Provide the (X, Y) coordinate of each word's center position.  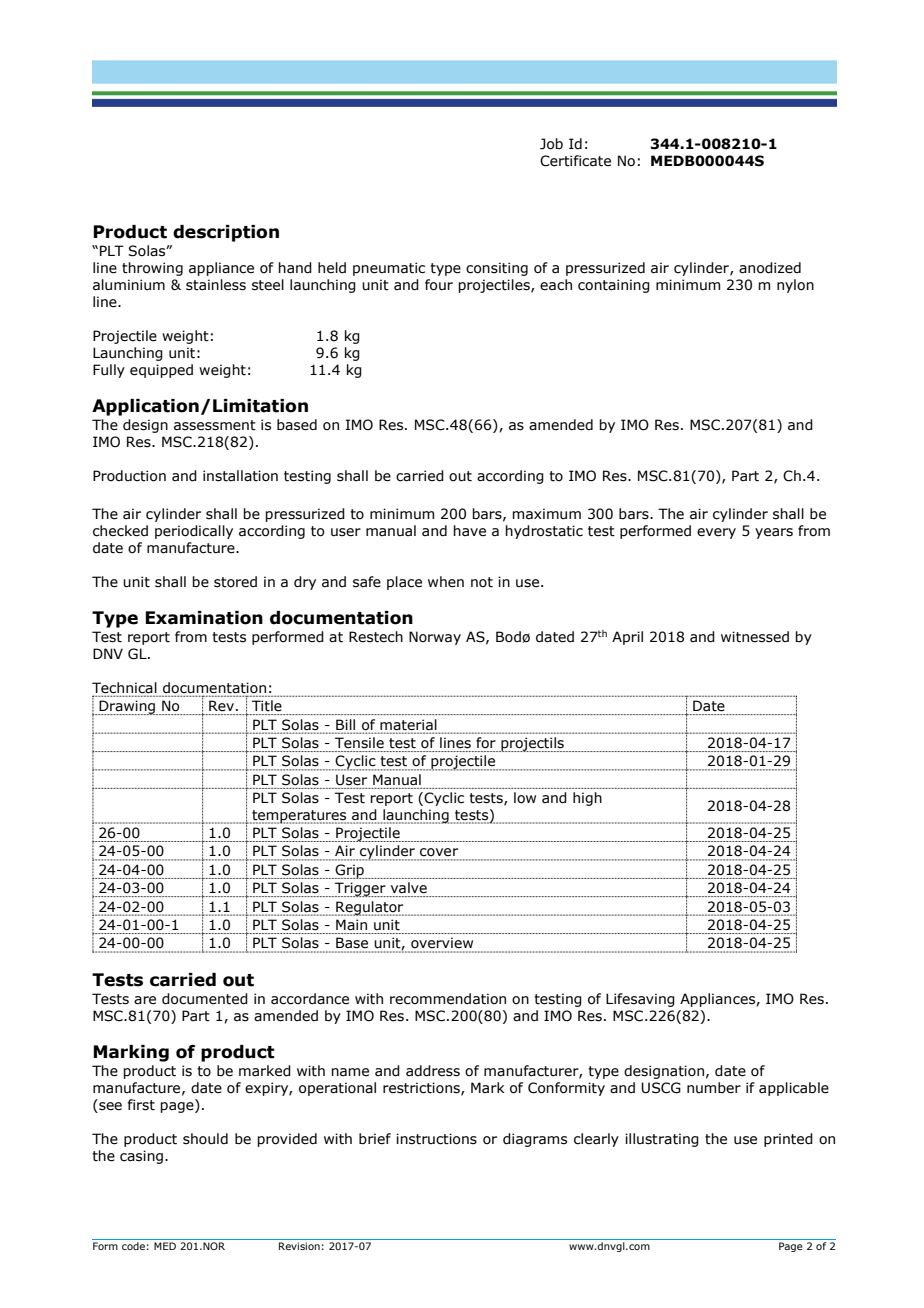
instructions (436, 1139)
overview (442, 943)
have (469, 531)
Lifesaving (640, 1000)
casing (141, 1157)
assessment (215, 425)
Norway (435, 638)
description (226, 233)
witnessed (755, 637)
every (716, 533)
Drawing (127, 707)
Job (551, 144)
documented (205, 999)
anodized (770, 268)
